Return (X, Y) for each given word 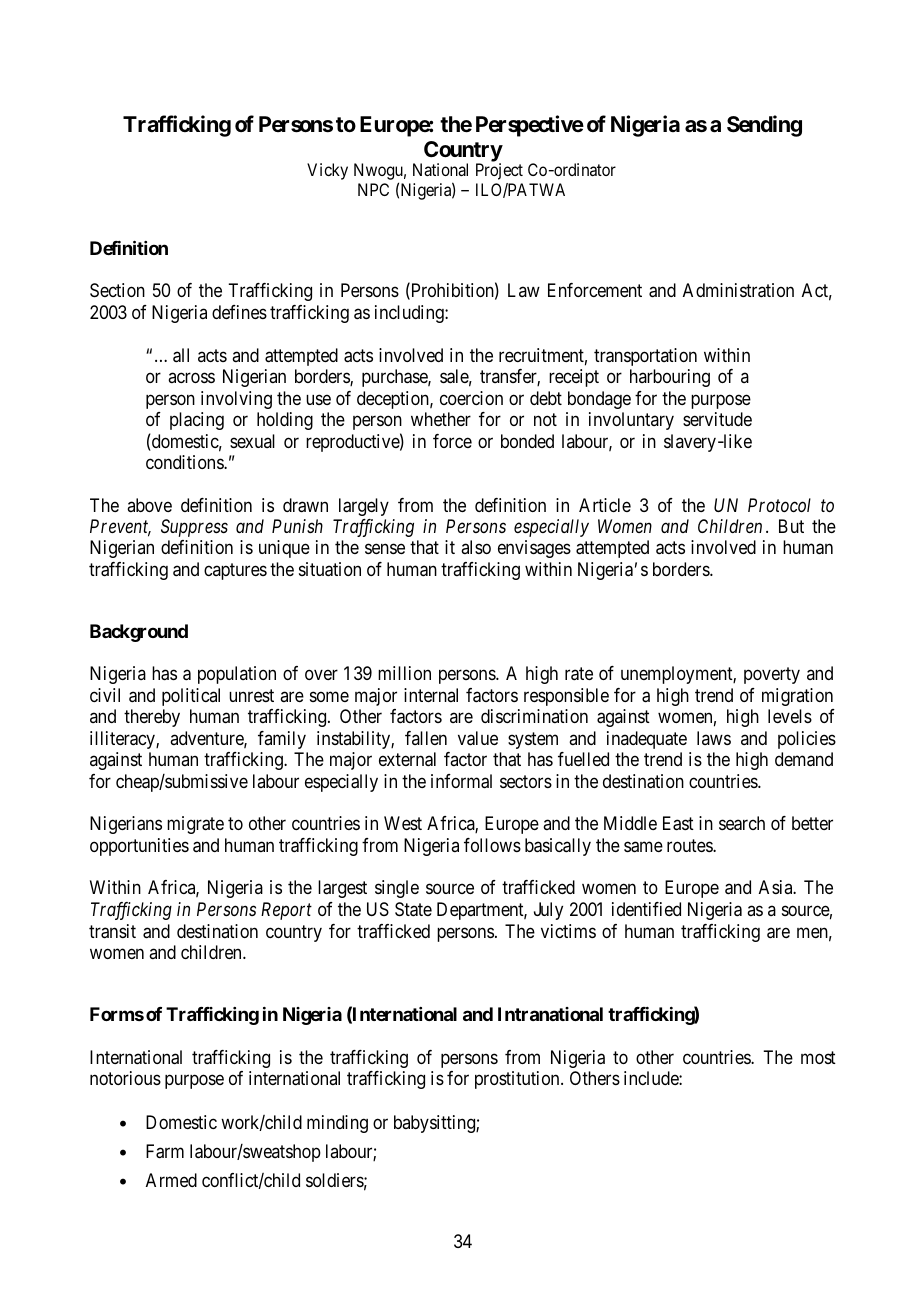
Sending (764, 126)
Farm (165, 1151)
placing (197, 421)
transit (112, 931)
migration (797, 697)
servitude (717, 419)
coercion (471, 398)
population (237, 675)
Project (499, 171)
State (413, 909)
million (404, 673)
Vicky (327, 171)
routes (690, 845)
